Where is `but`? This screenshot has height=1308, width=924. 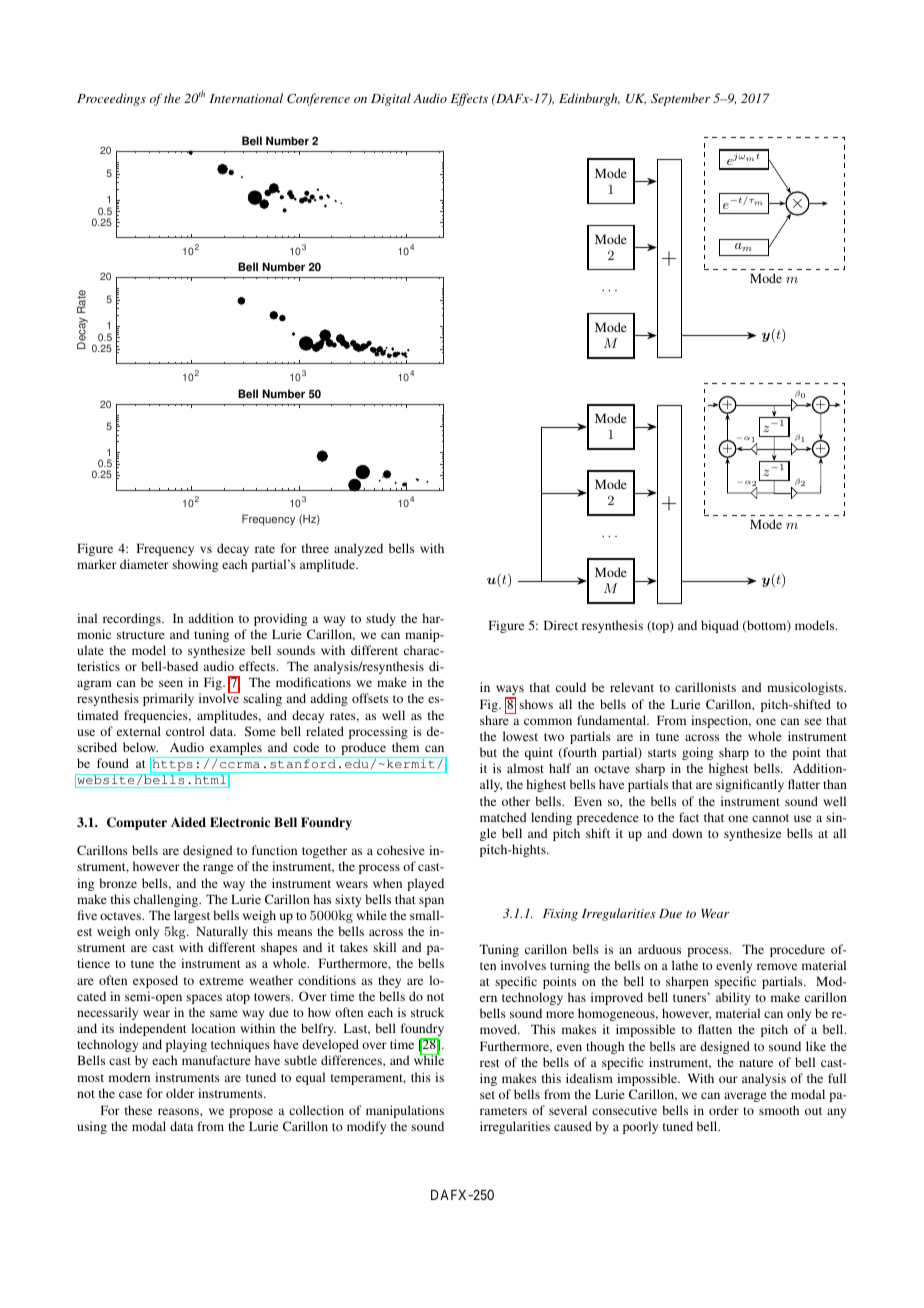 but is located at coordinates (488, 752).
